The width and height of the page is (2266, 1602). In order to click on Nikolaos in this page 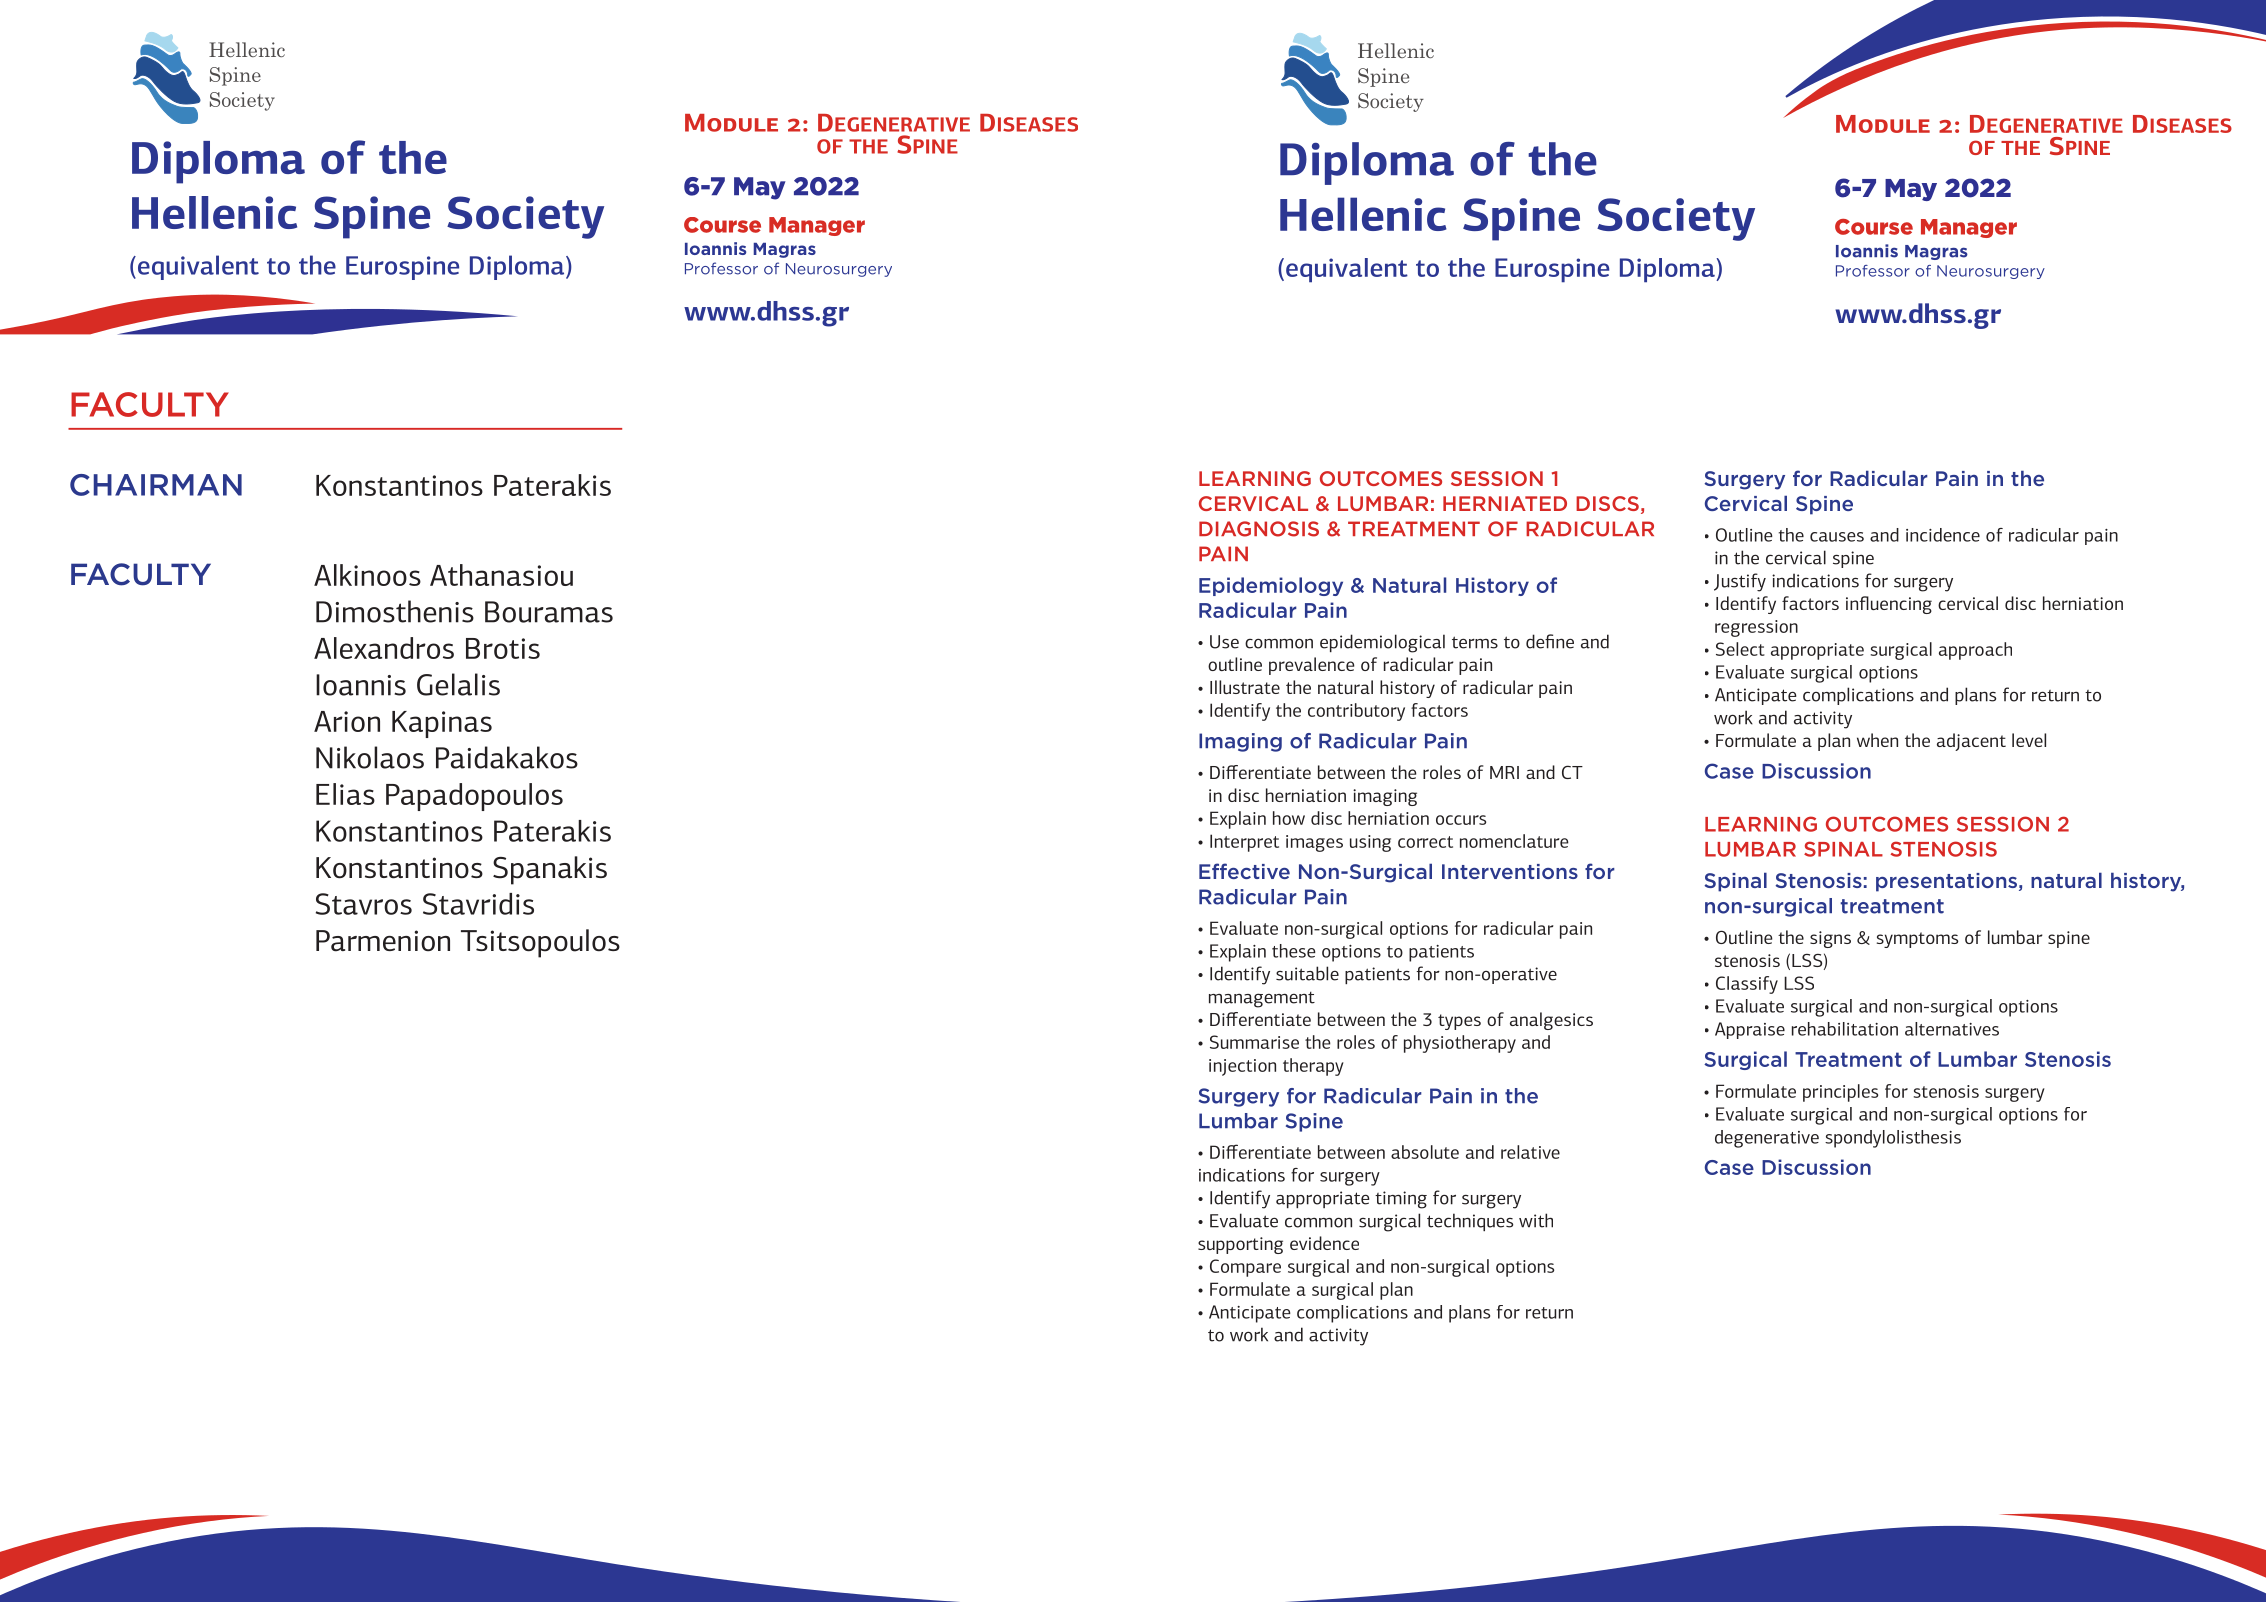, I will do `click(370, 757)`.
